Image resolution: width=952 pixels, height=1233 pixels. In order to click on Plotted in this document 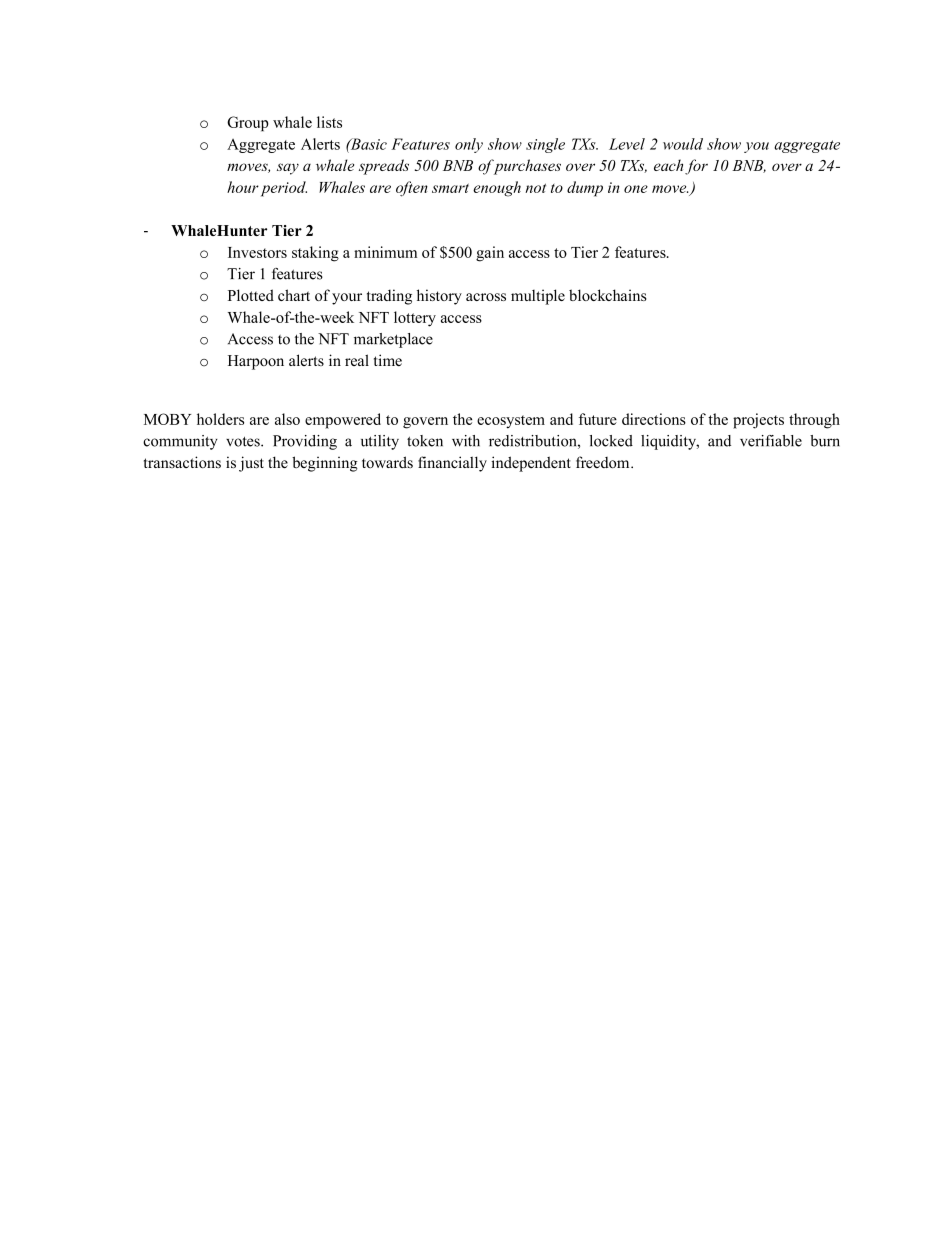, I will do `click(251, 295)`.
